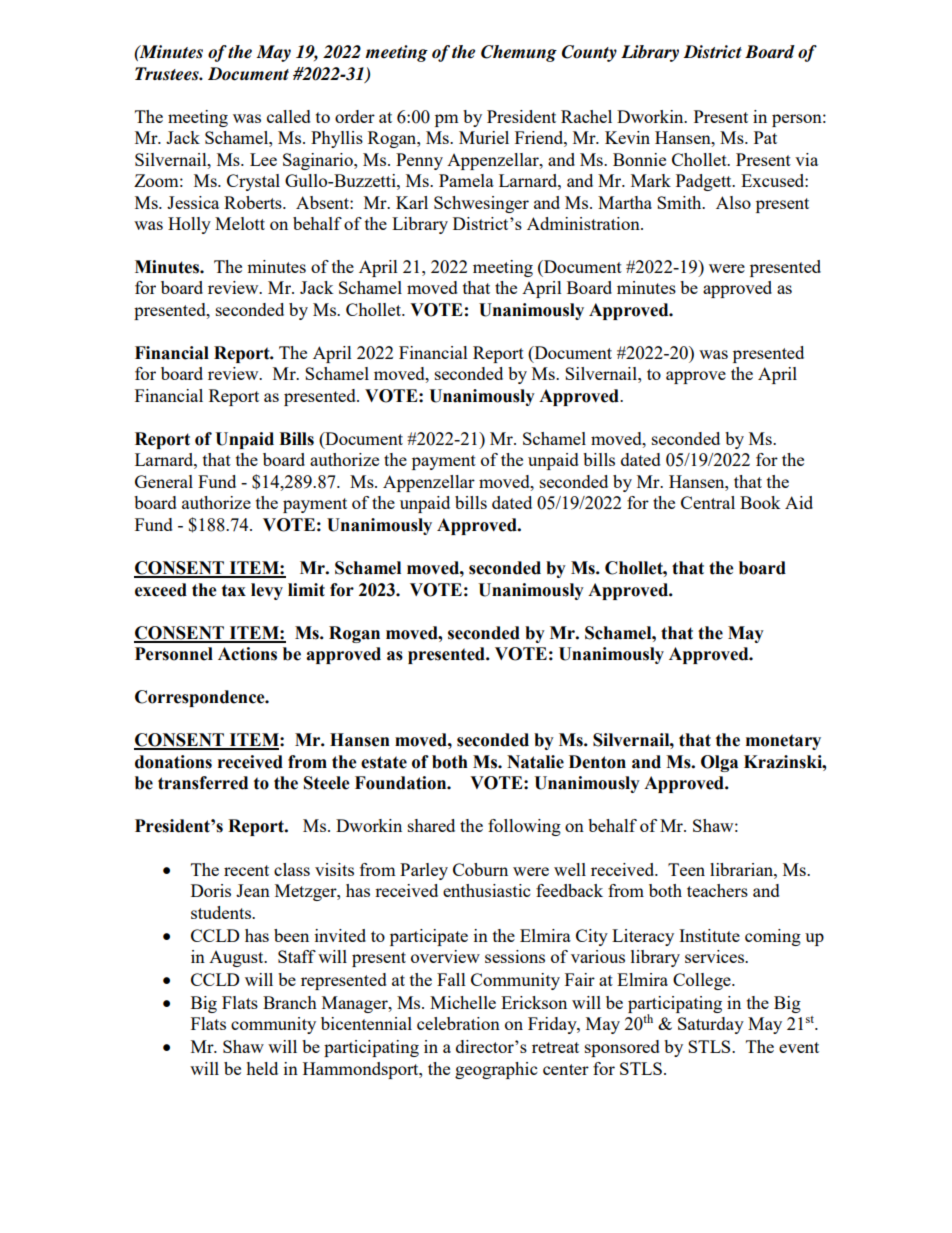 Image resolution: width=952 pixels, height=1233 pixels. What do you see at coordinates (484, 137) in the document?
I see `Muriel` at bounding box center [484, 137].
